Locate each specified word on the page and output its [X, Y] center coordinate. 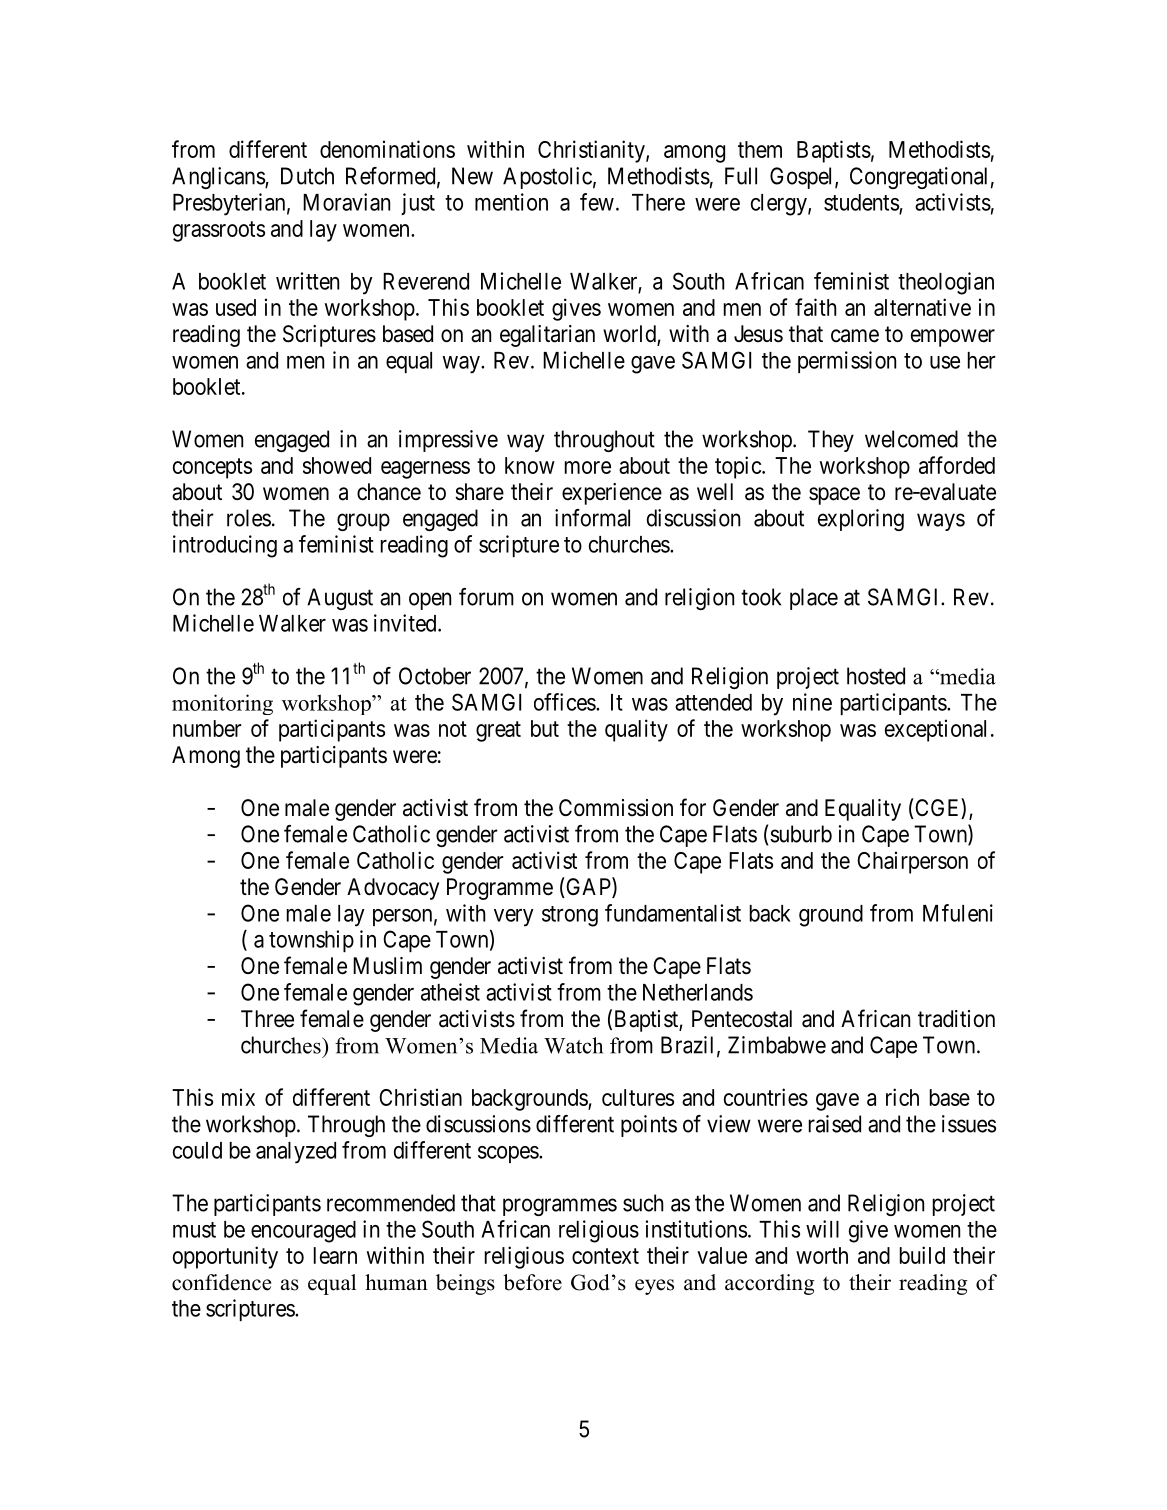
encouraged [303, 1232]
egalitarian [547, 336]
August [340, 599]
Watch [573, 1045]
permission [847, 362]
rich [902, 1097]
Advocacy [393, 889]
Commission [616, 808]
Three [267, 1019]
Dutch [307, 176]
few [597, 202]
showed [337, 465]
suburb [801, 834]
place [814, 599]
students [862, 203]
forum [486, 597]
